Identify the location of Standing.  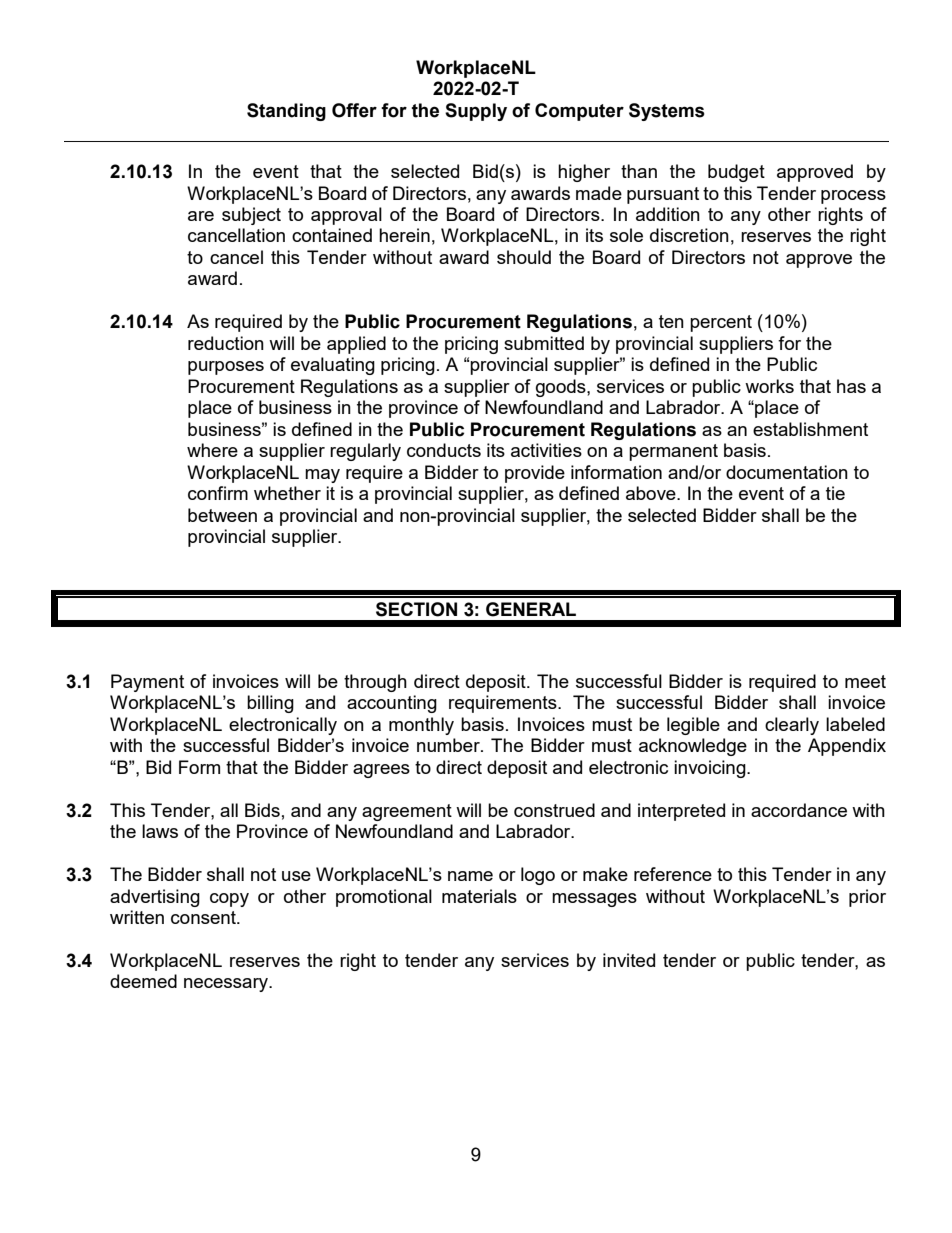
(286, 112).
